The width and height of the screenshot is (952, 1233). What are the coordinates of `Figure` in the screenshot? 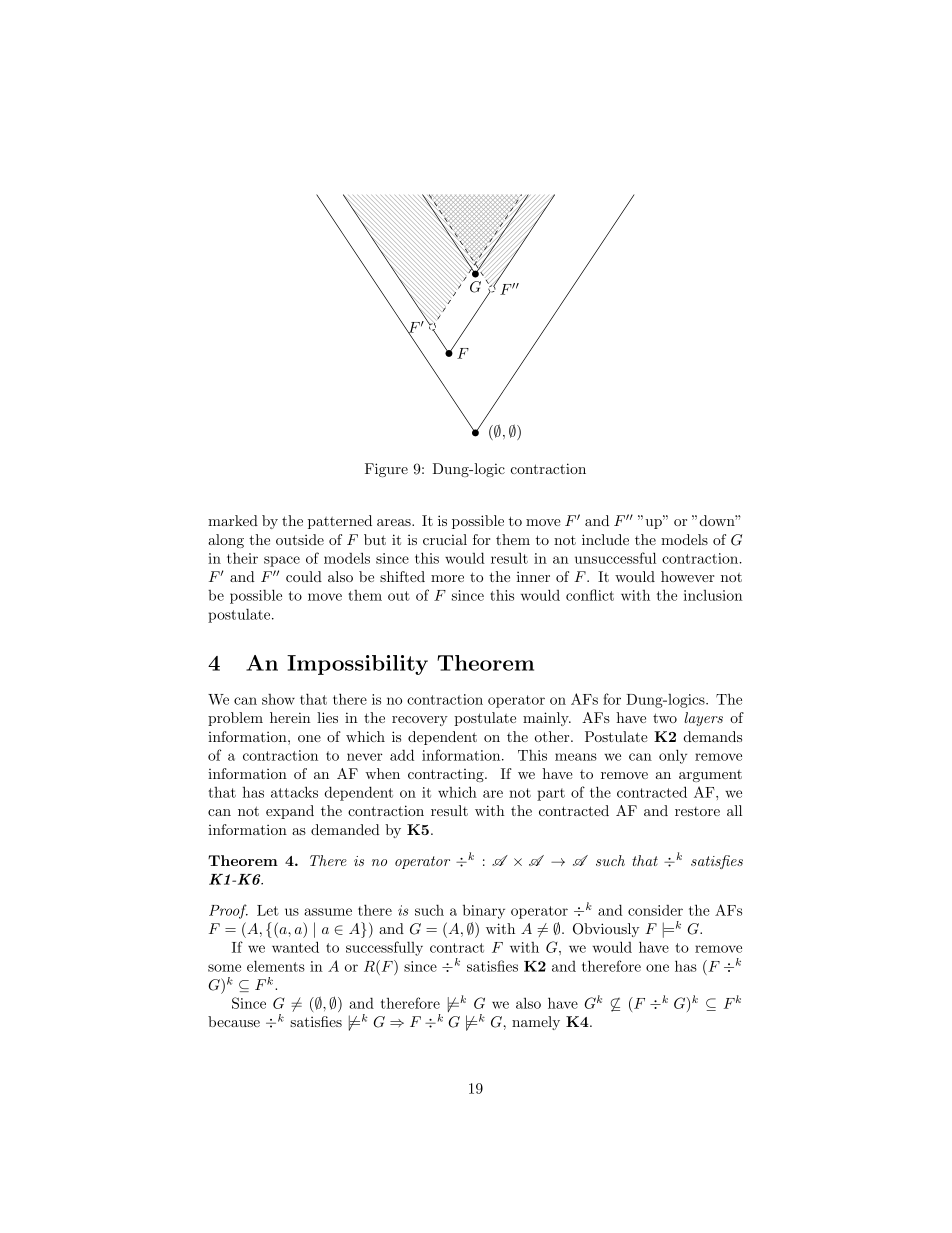 It's located at (386, 470).
